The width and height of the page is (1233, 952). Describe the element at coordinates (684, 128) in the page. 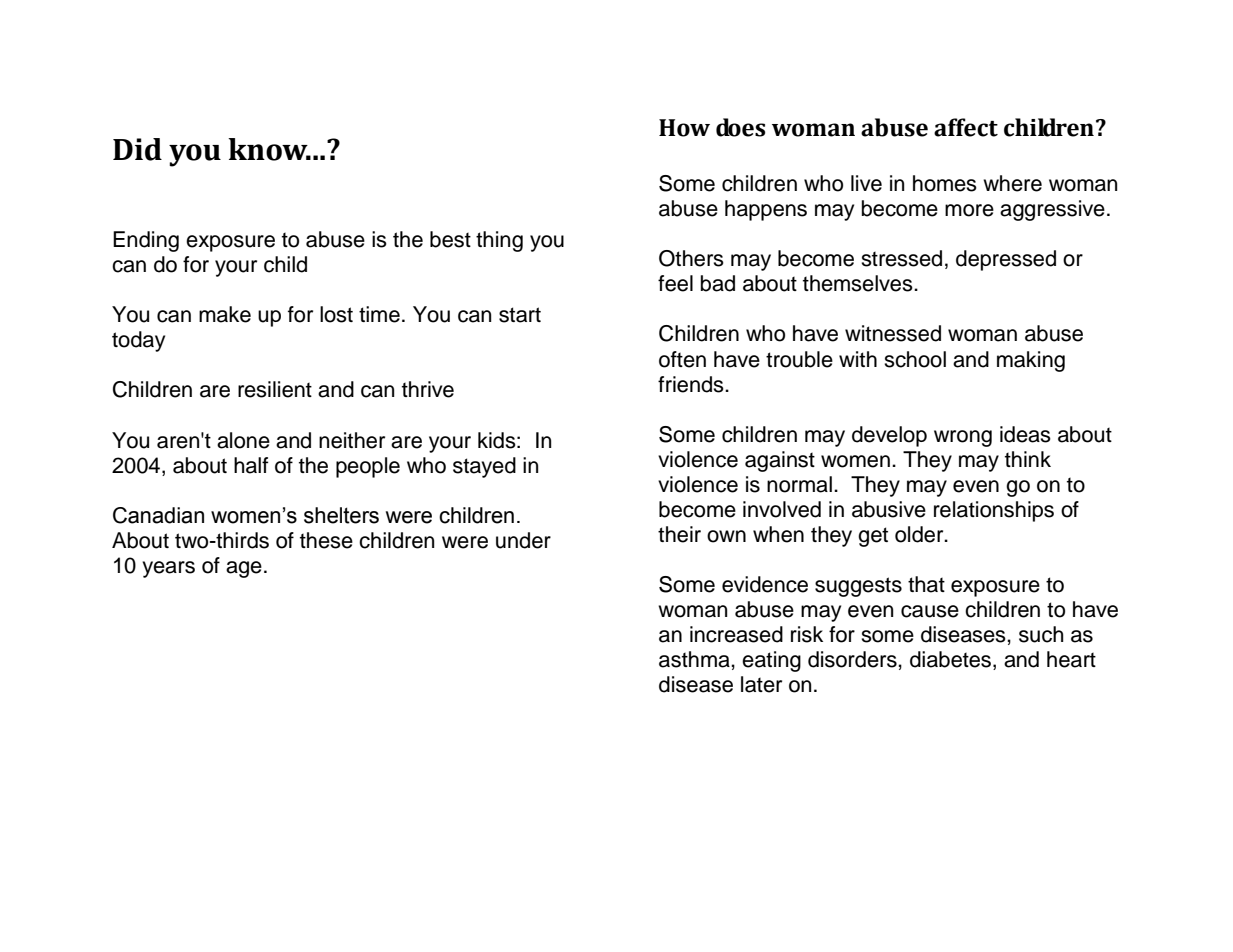

I see `How` at that location.
